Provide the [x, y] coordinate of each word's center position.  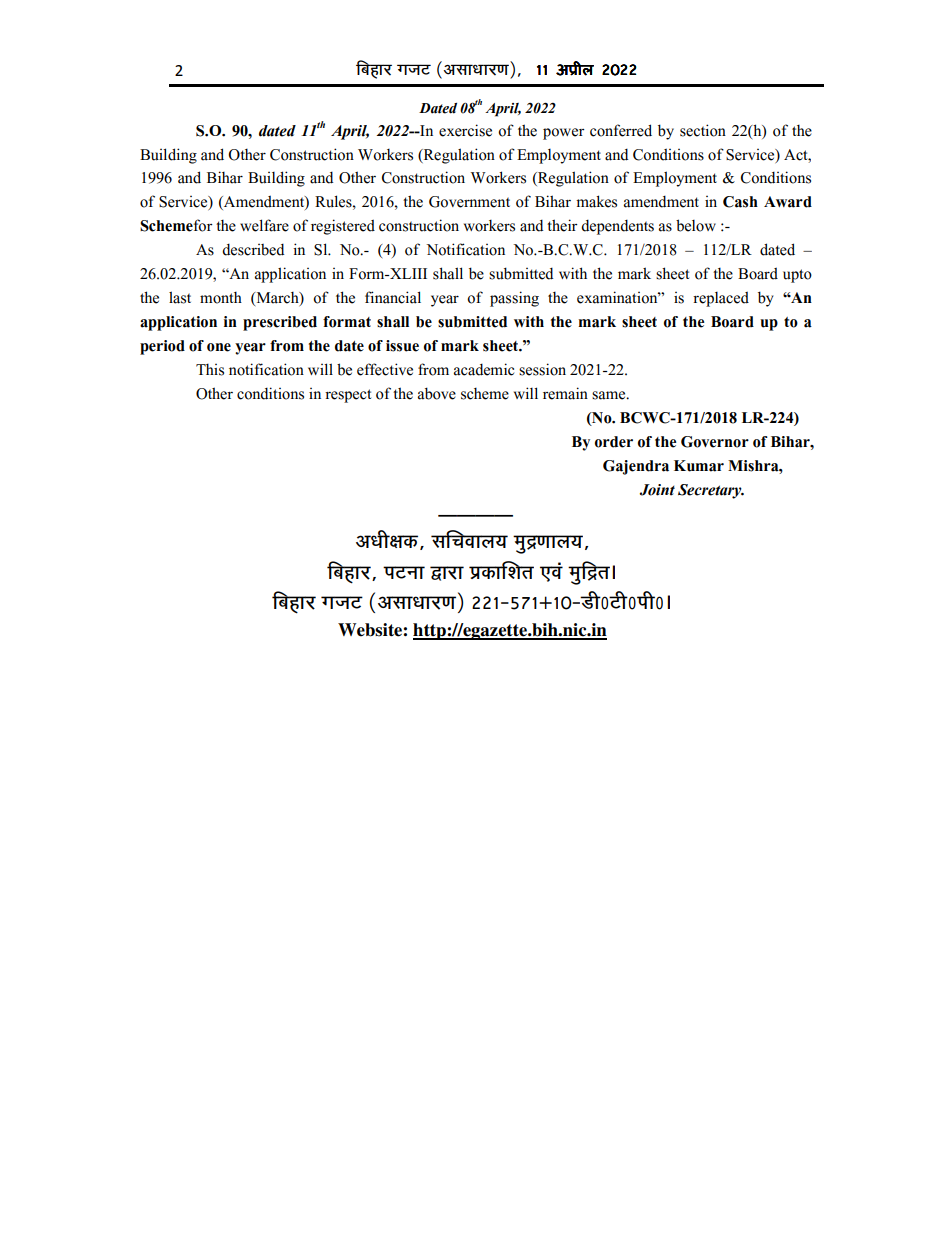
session [542, 369]
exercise [465, 130]
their [562, 225]
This [210, 370]
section [703, 130]
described [253, 250]
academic [484, 369]
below [696, 225]
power [564, 134]
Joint [657, 490]
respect [348, 396]
